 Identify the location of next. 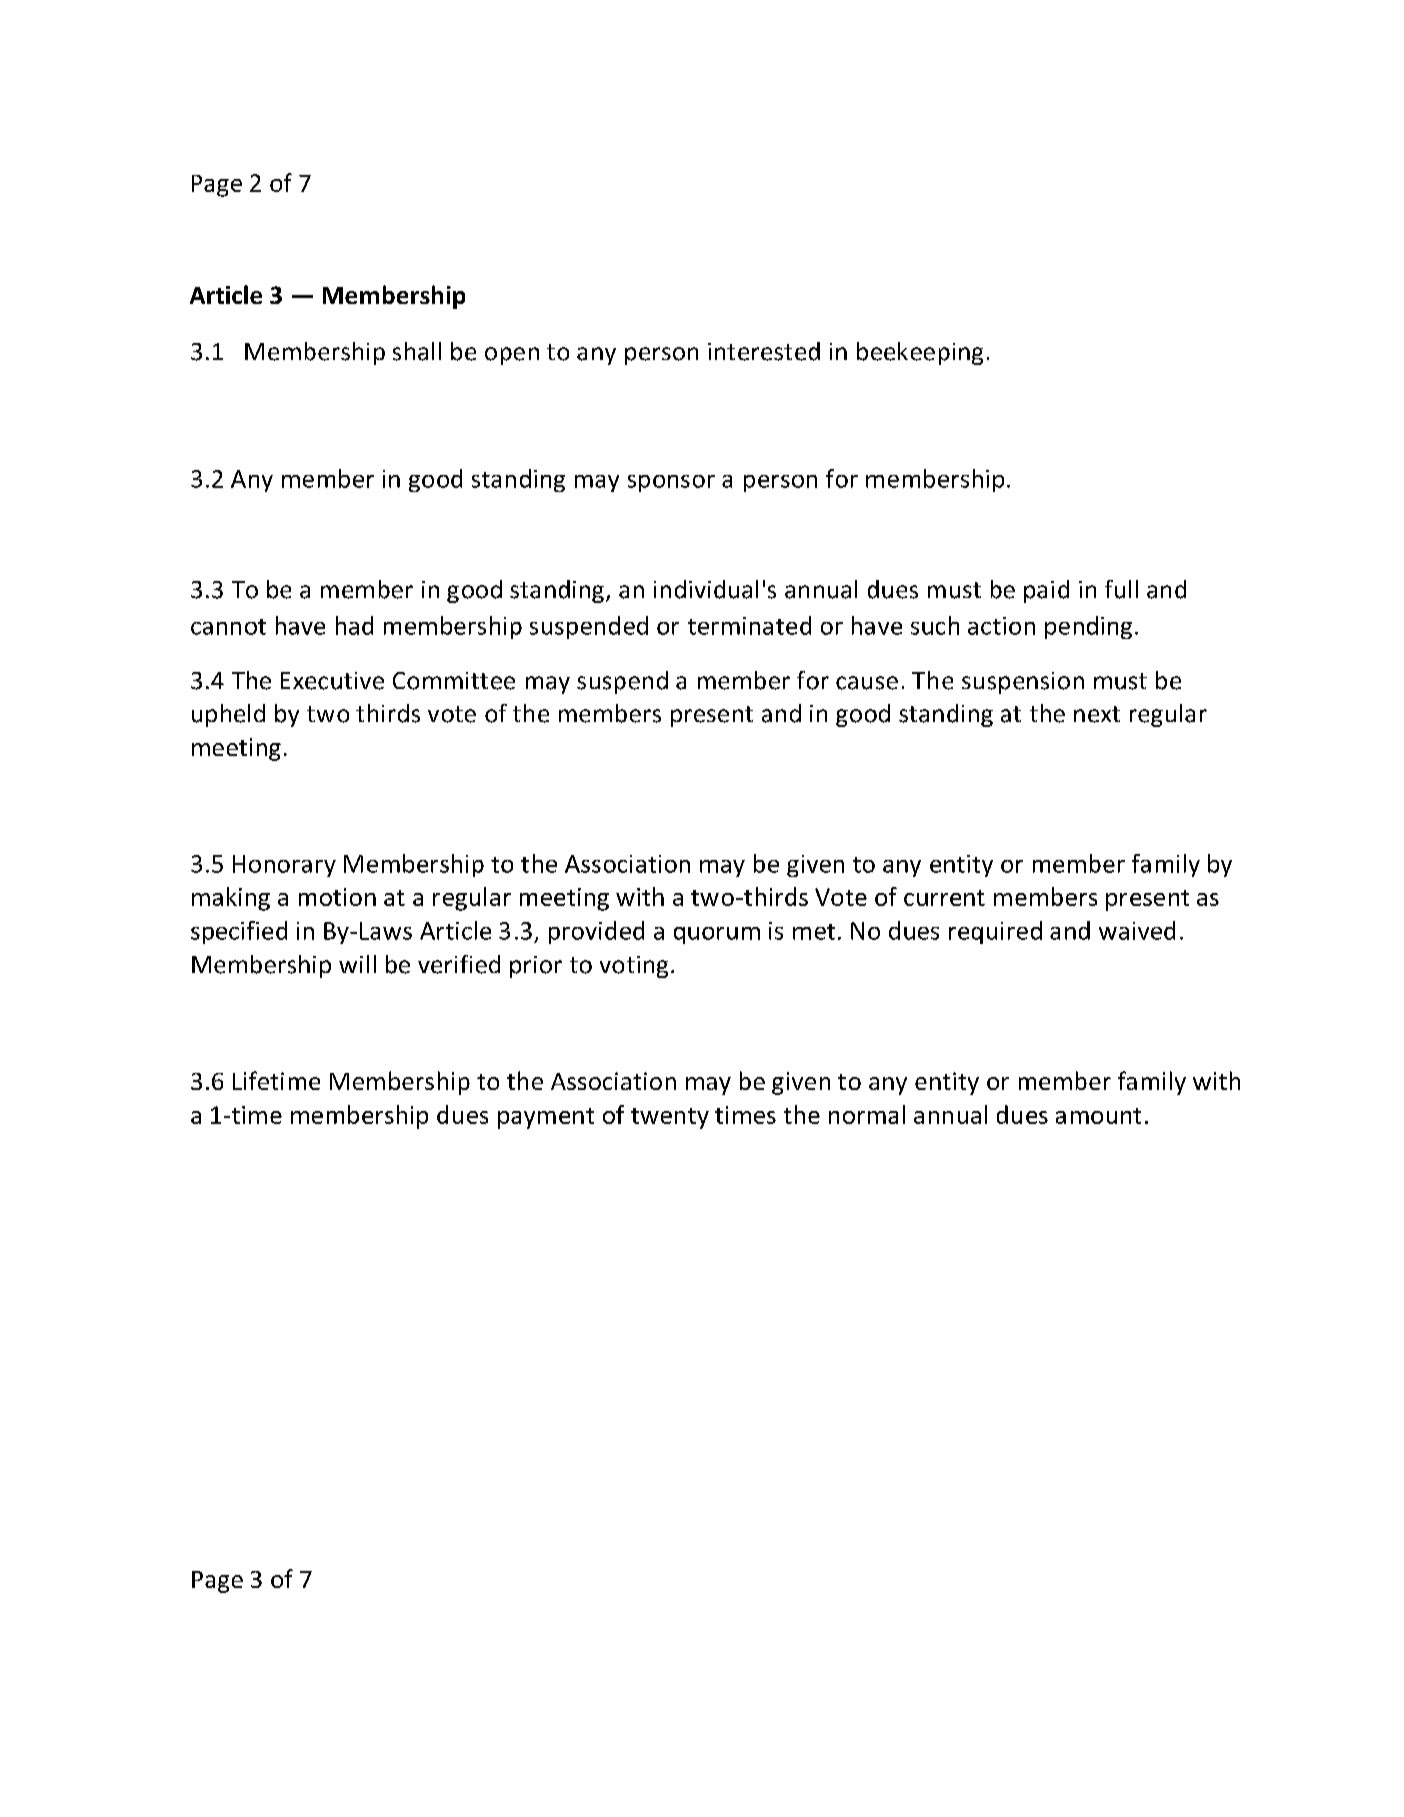
(1097, 714).
